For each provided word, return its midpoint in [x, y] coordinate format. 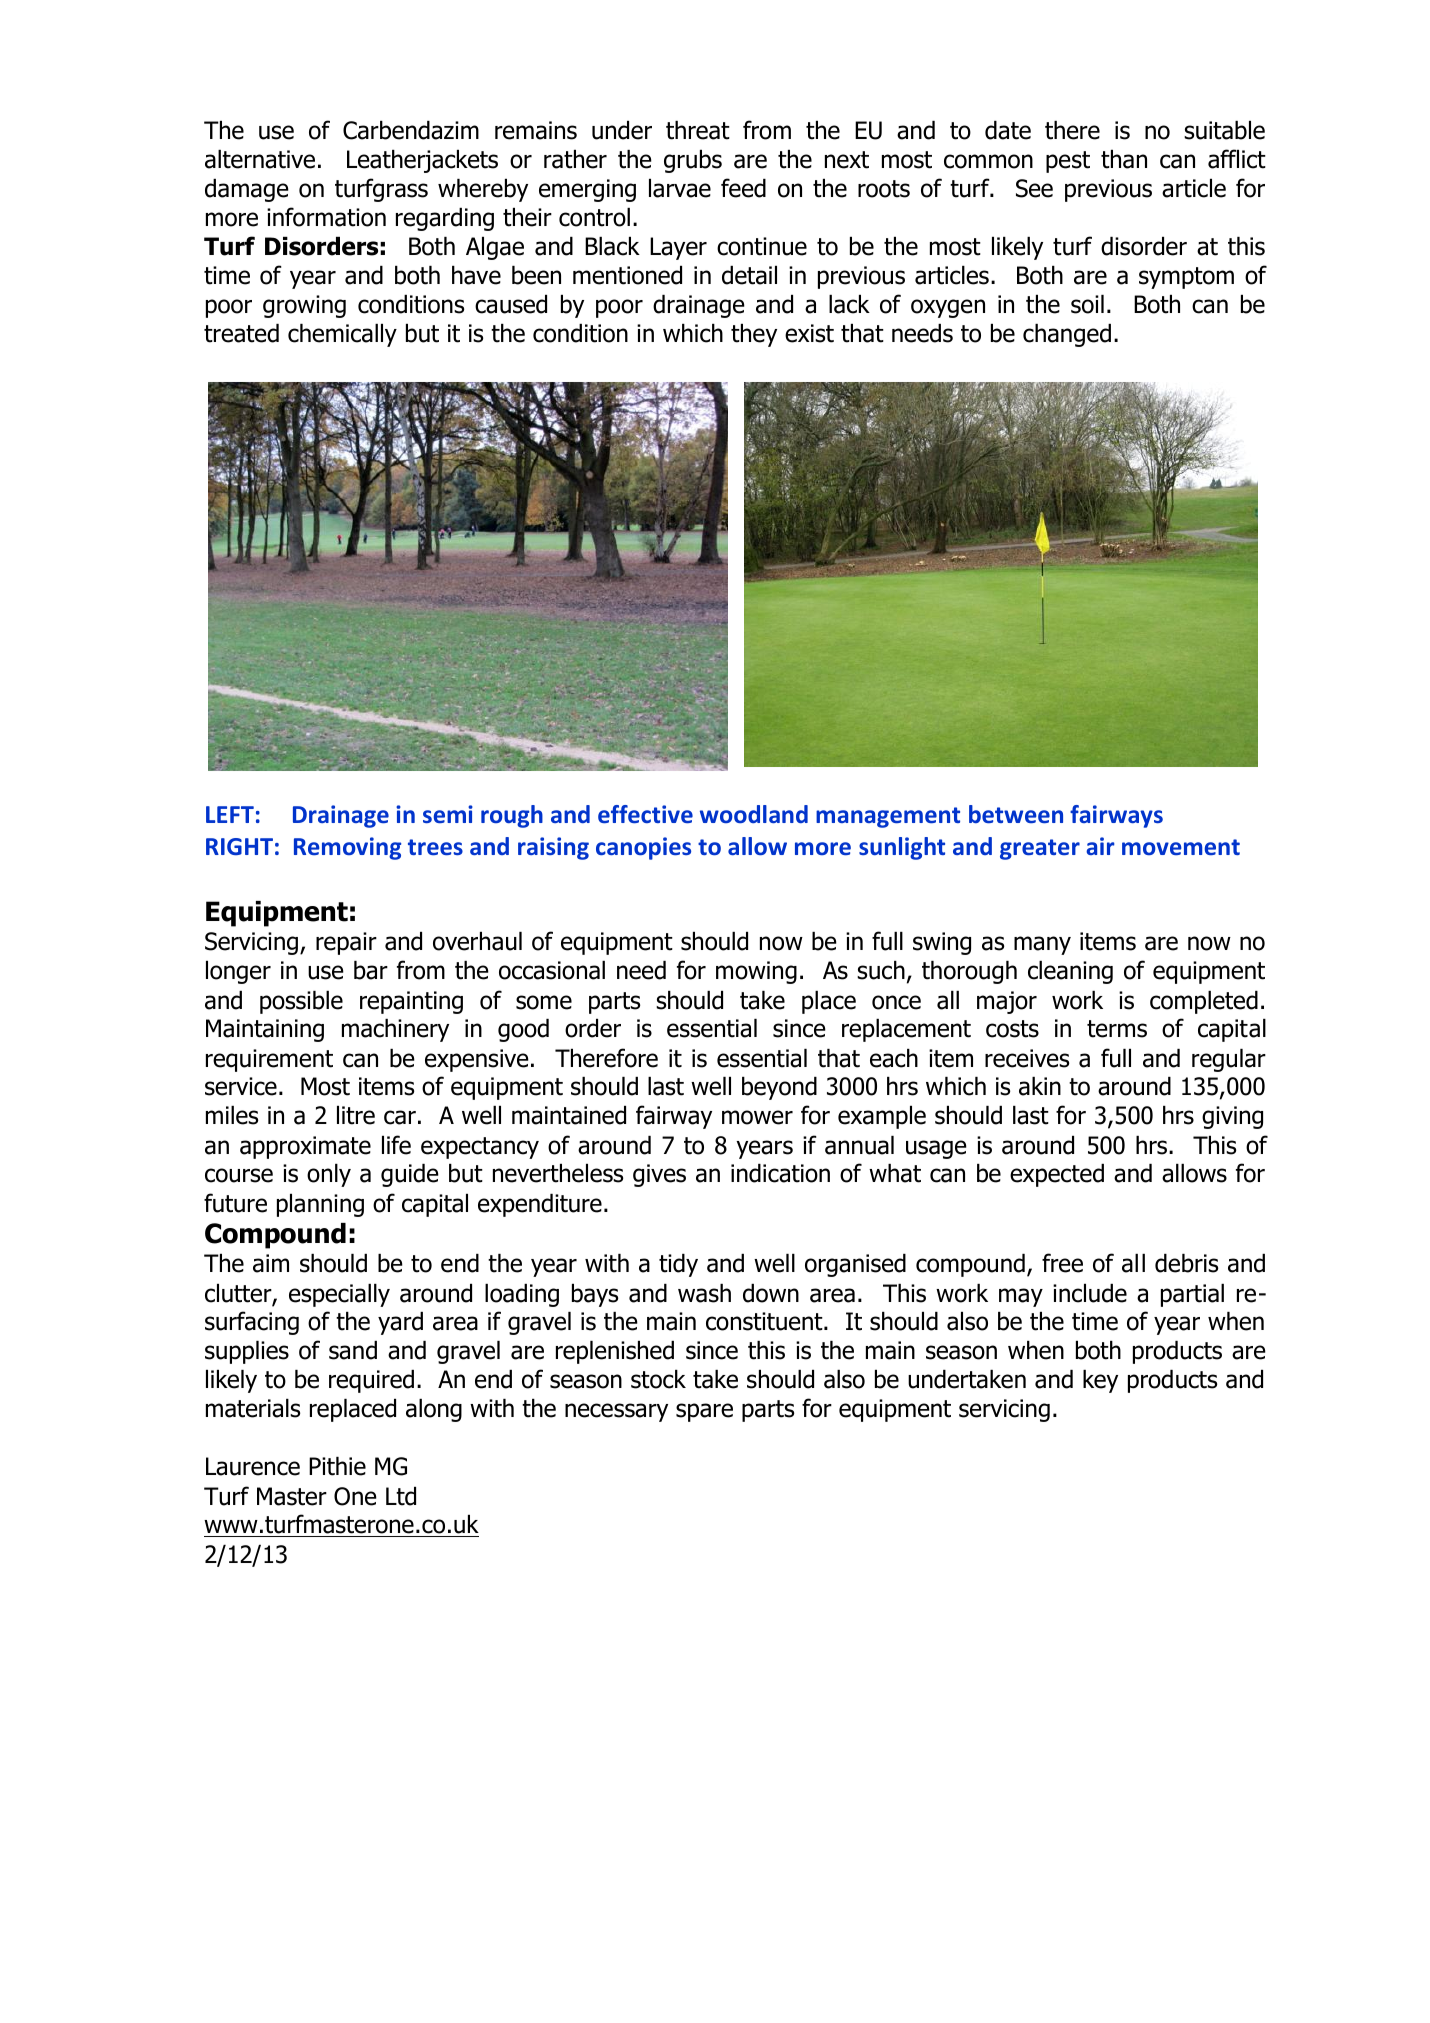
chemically [342, 335]
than [1124, 159]
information [326, 217]
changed [1067, 335]
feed [743, 188]
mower [757, 1117]
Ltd [401, 1496]
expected [1057, 1175]
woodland [754, 814]
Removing [347, 848]
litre [356, 1115]
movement [1181, 847]
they [754, 335]
